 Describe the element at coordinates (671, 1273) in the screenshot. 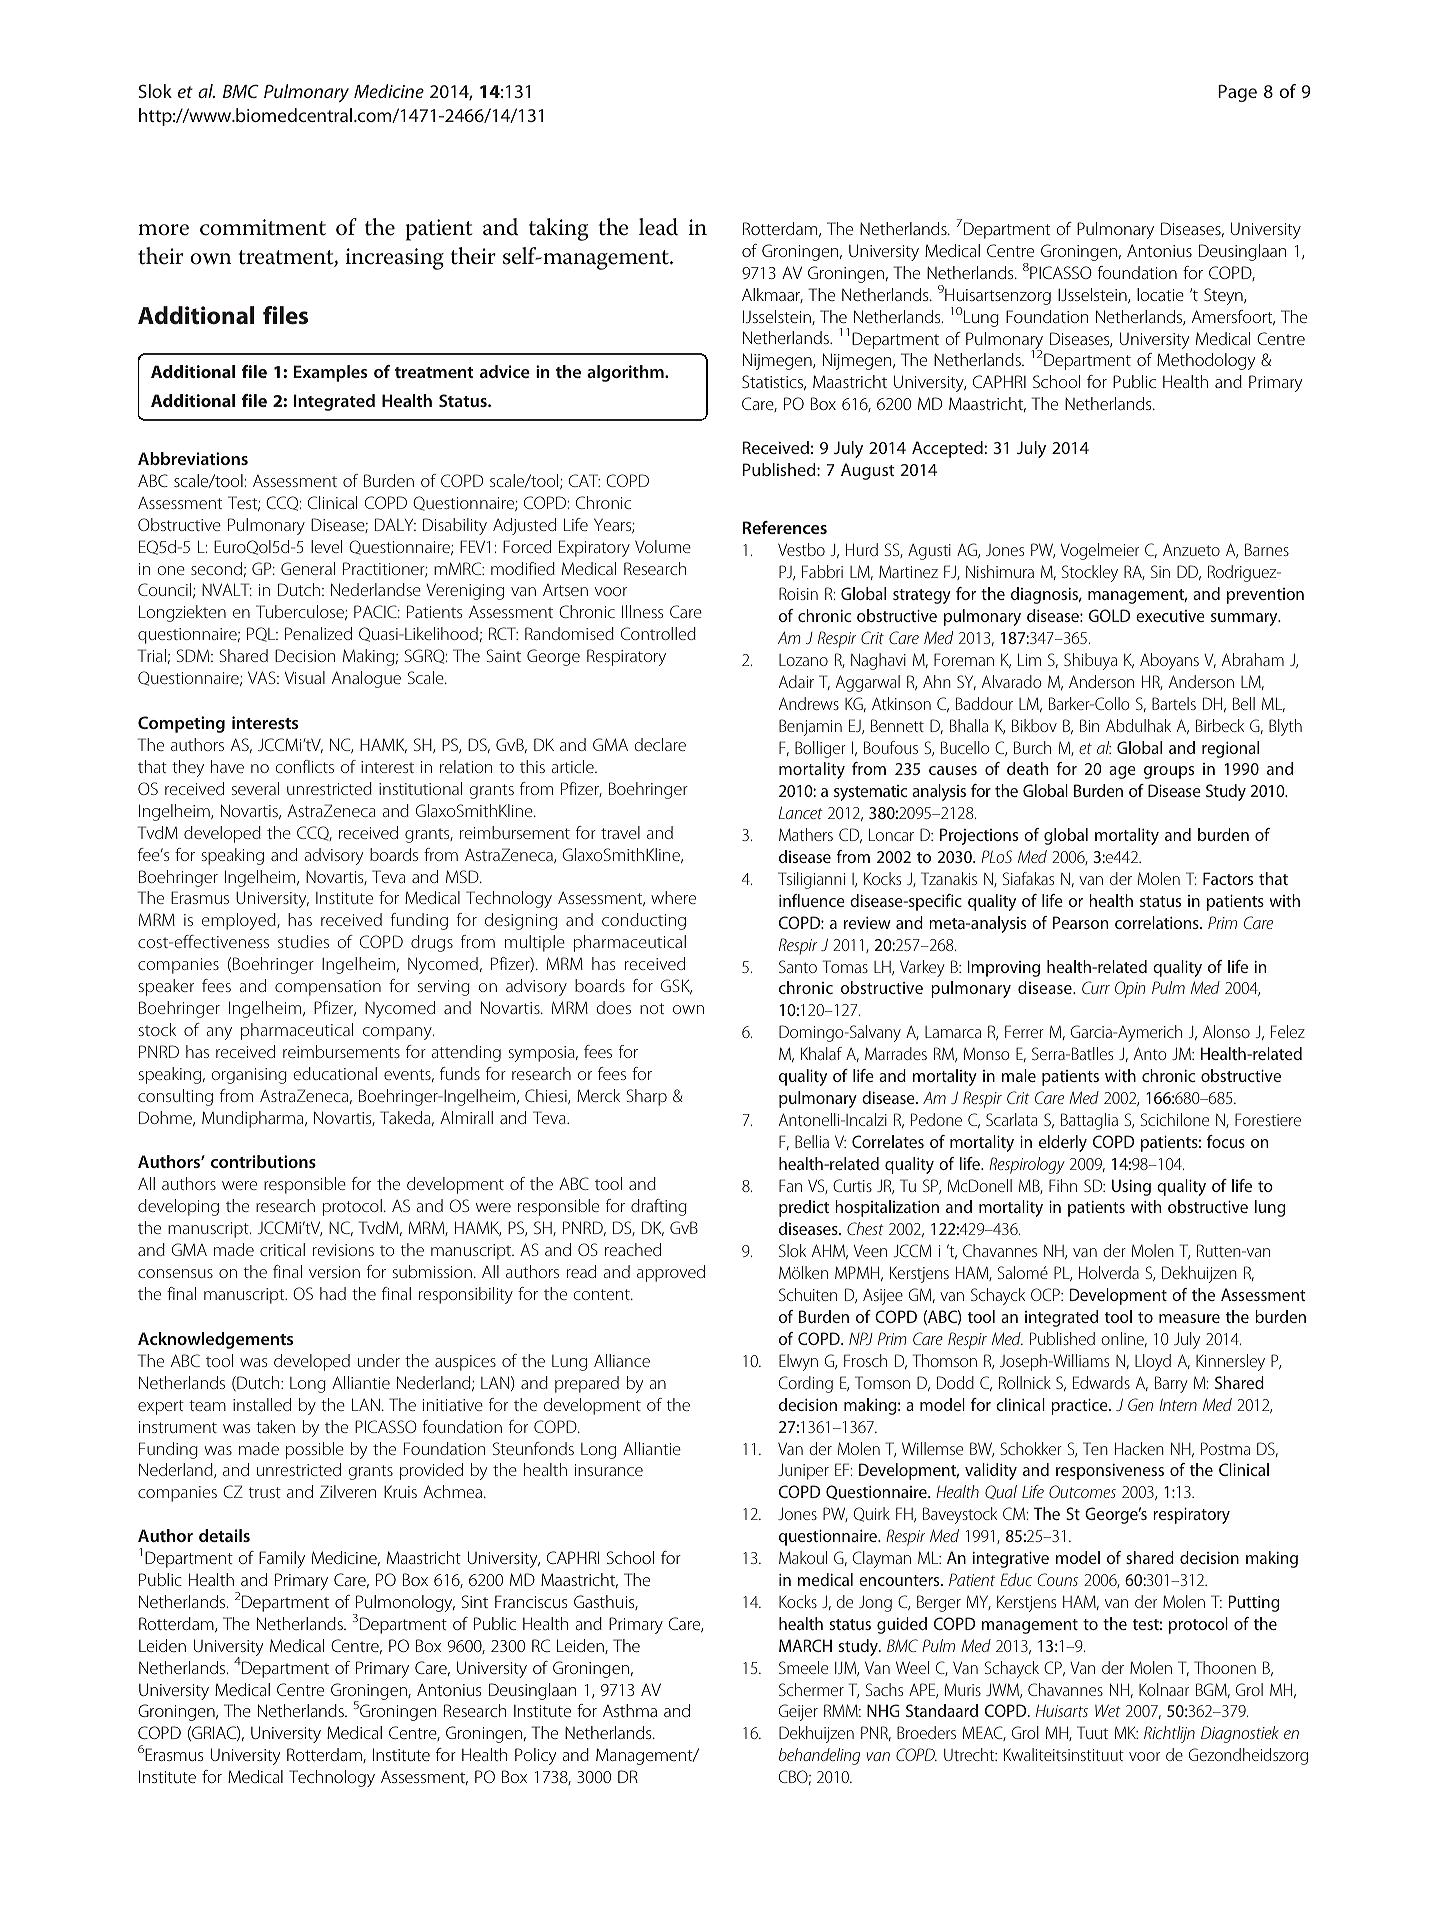

I see `approved` at that location.
